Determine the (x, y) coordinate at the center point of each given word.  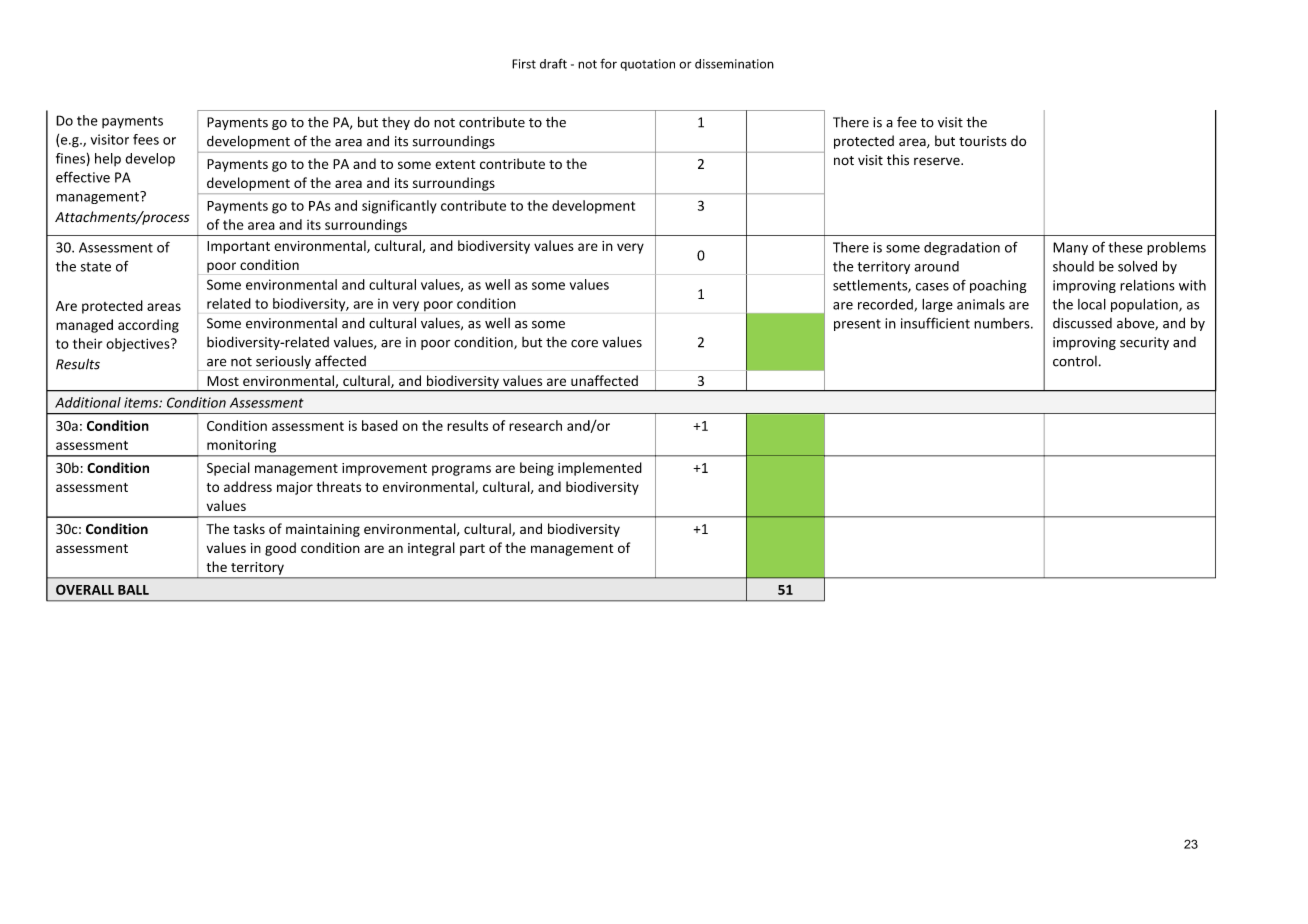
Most (223, 381)
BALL (133, 590)
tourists (983, 141)
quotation (647, 65)
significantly (399, 207)
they (396, 123)
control (1075, 361)
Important (238, 247)
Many (1070, 248)
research (535, 425)
